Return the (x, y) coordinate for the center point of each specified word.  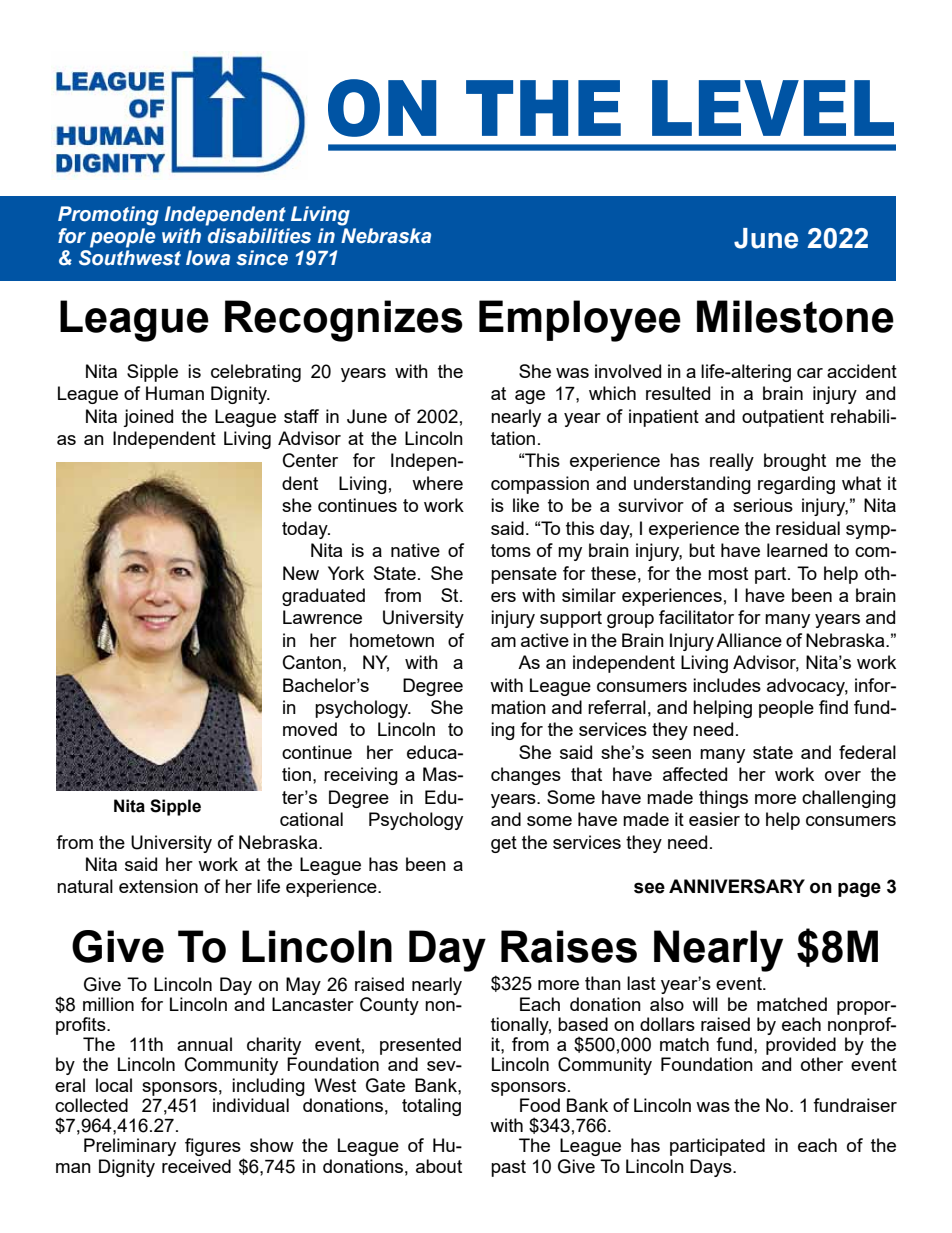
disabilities (259, 236)
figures (213, 1147)
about (439, 1166)
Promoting (108, 216)
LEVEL (773, 108)
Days (712, 1168)
